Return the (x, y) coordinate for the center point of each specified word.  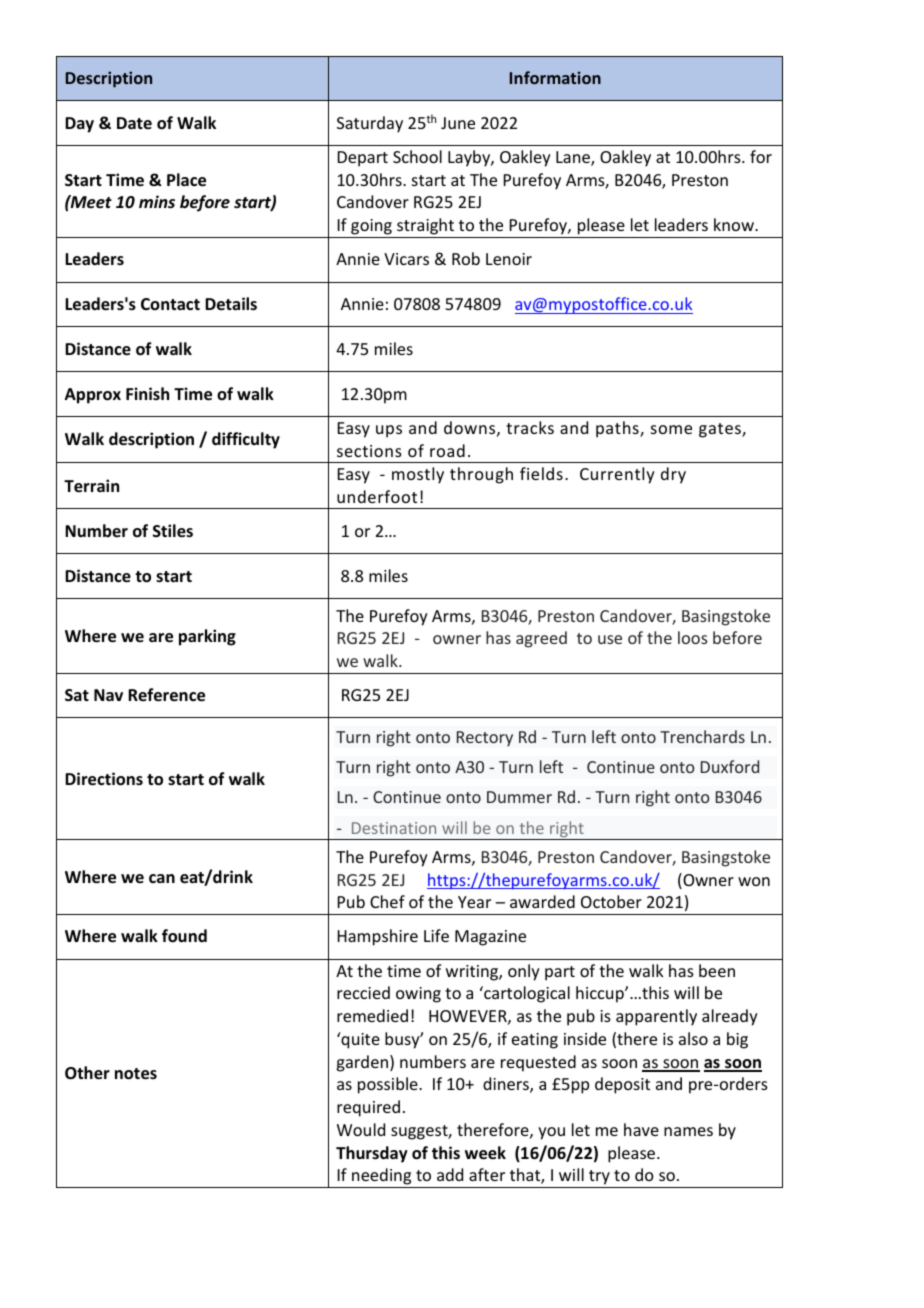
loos (693, 637)
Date (134, 123)
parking (207, 637)
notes (136, 1074)
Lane (574, 158)
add (450, 1174)
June (458, 123)
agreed (541, 639)
